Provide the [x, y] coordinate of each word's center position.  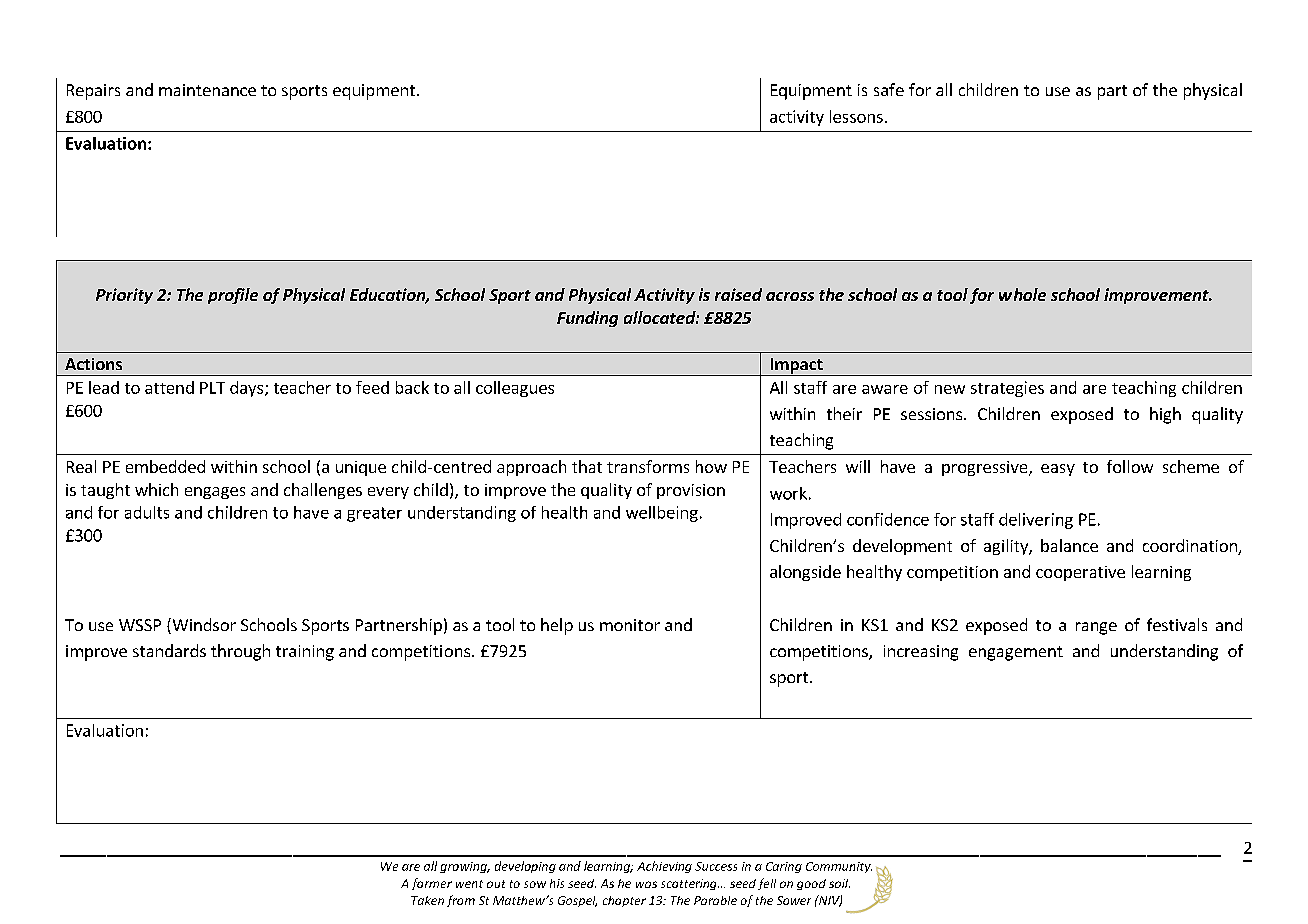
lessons [856, 116]
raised [738, 294]
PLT [212, 388]
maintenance [207, 90]
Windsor [203, 626]
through [240, 652]
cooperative [1080, 573]
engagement [1016, 653]
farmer [432, 884]
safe [889, 89]
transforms [648, 466]
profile [233, 296]
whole [1022, 294]
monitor [630, 625]
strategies [1007, 389]
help [557, 626]
